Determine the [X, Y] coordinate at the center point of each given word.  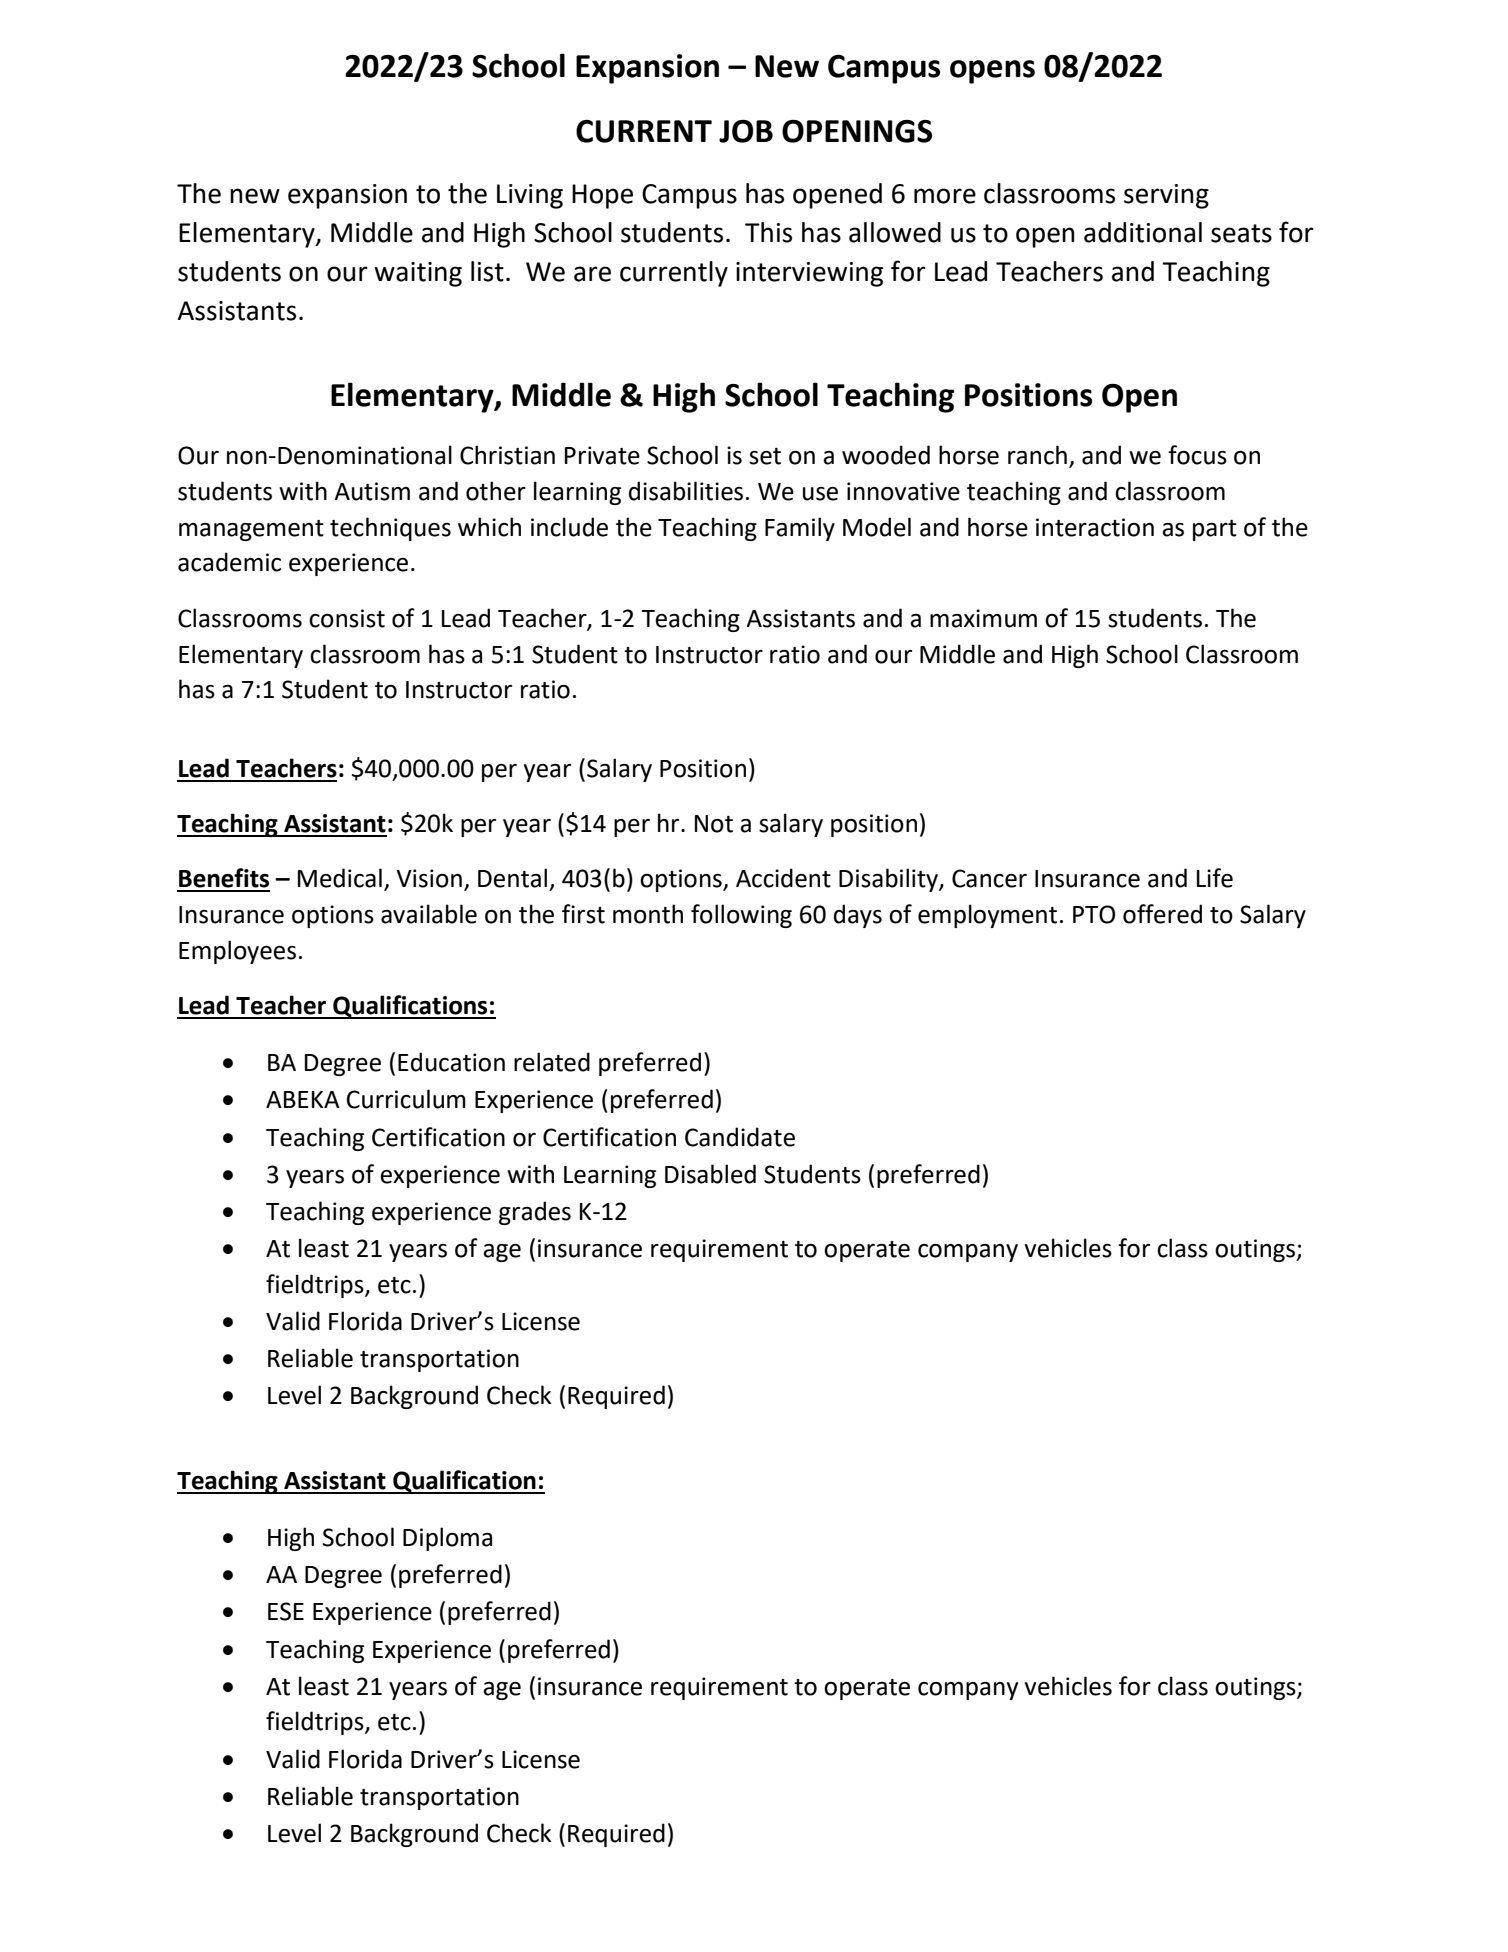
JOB [746, 131]
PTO [1094, 914]
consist [347, 618]
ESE [286, 1611]
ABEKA [303, 1099]
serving [1166, 196]
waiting [418, 274]
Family [800, 529]
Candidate [740, 1137]
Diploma [447, 1539]
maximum [983, 618]
